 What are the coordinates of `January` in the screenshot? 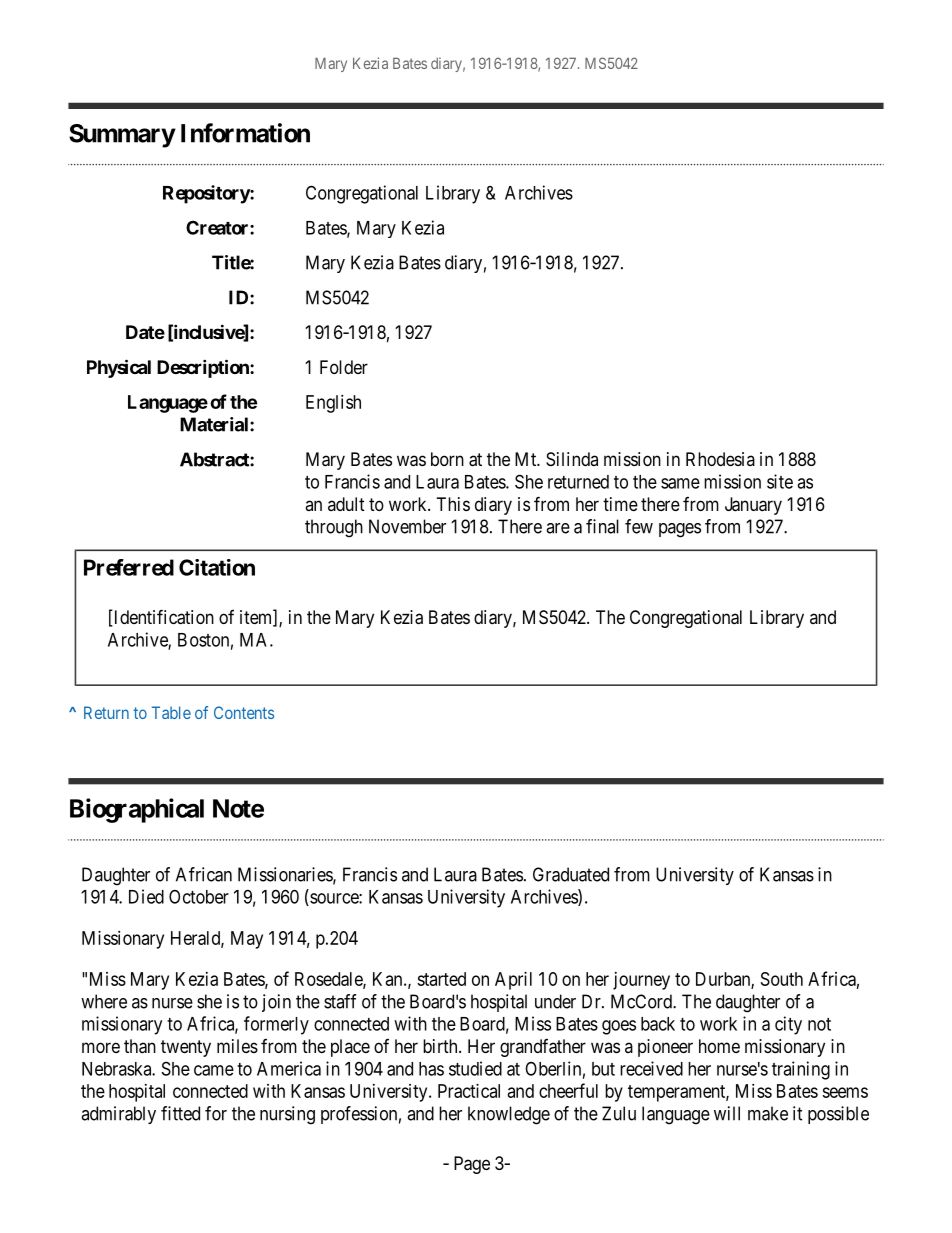 It's located at (753, 506).
